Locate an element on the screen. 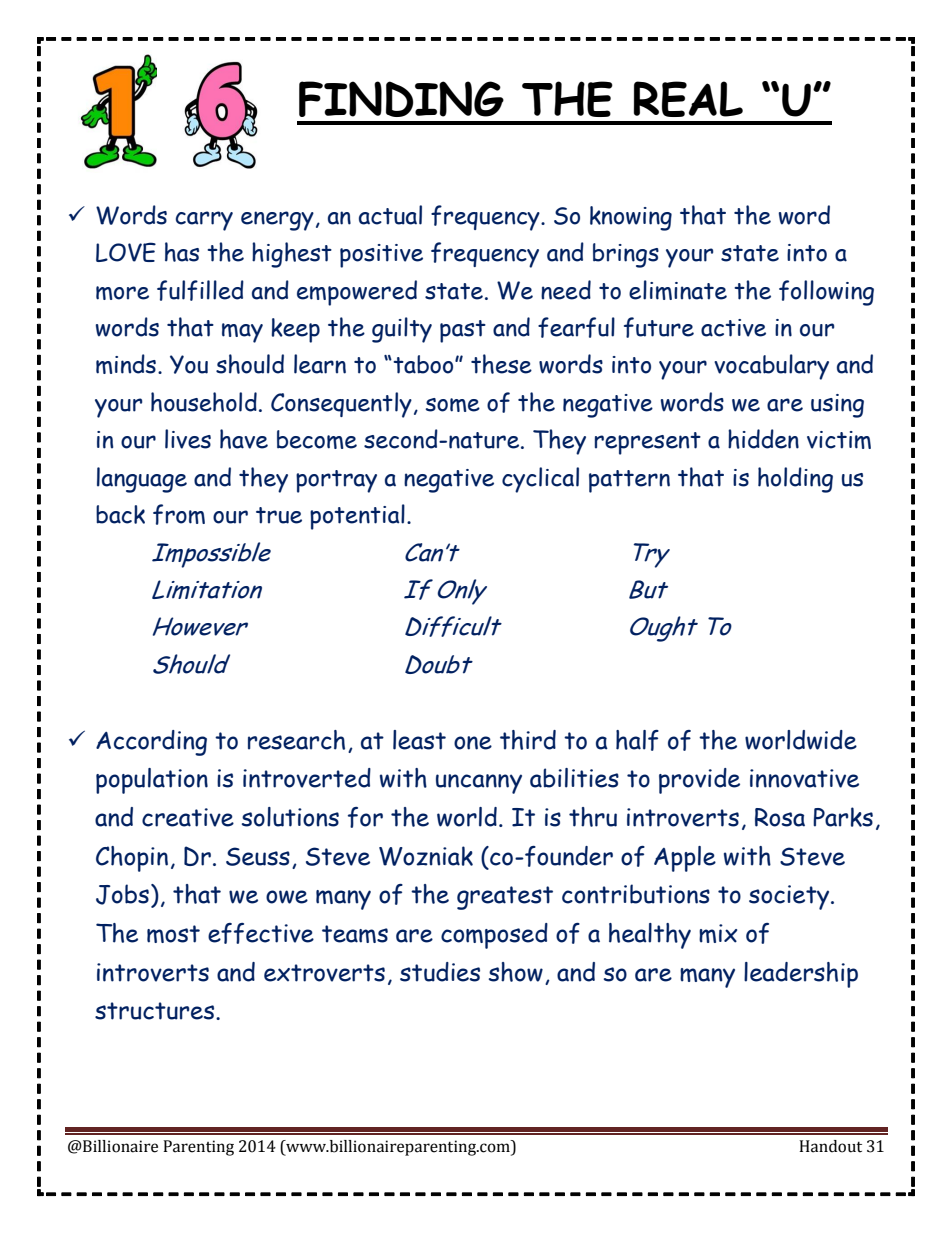  uncanny is located at coordinates (479, 784).
